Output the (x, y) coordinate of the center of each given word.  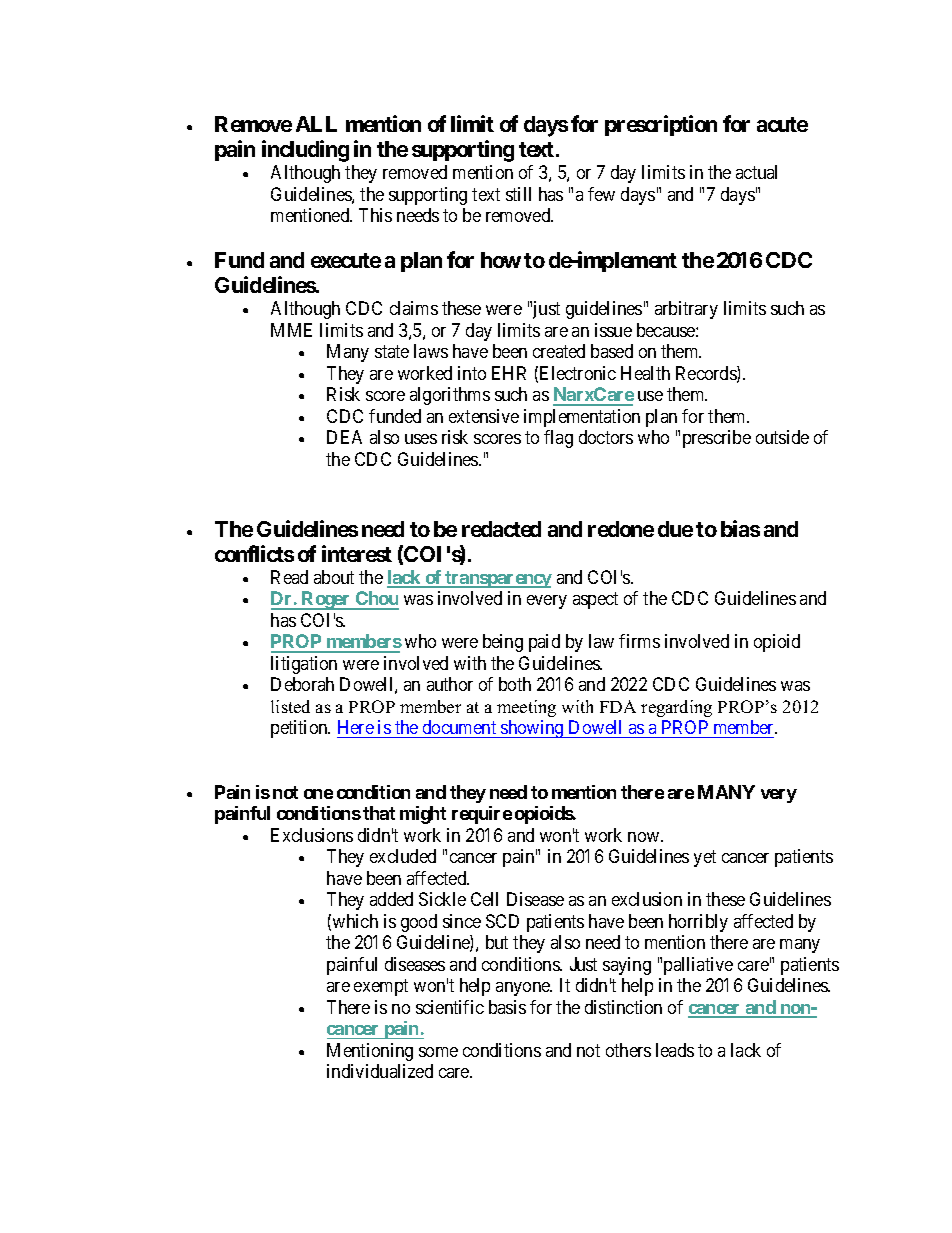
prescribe (717, 439)
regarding (676, 708)
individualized (380, 1071)
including (305, 151)
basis (507, 1007)
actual (756, 172)
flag (558, 439)
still (518, 194)
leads (675, 1050)
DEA (344, 437)
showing (532, 729)
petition (300, 729)
